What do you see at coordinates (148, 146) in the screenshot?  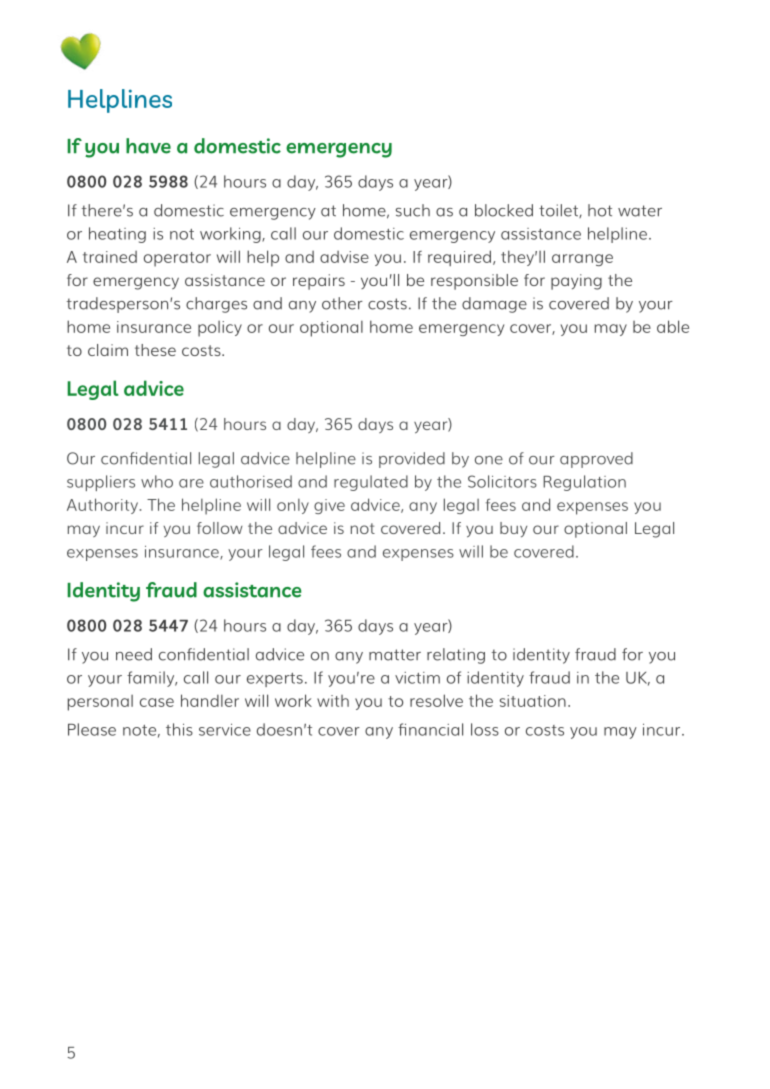 I see `have` at bounding box center [148, 146].
